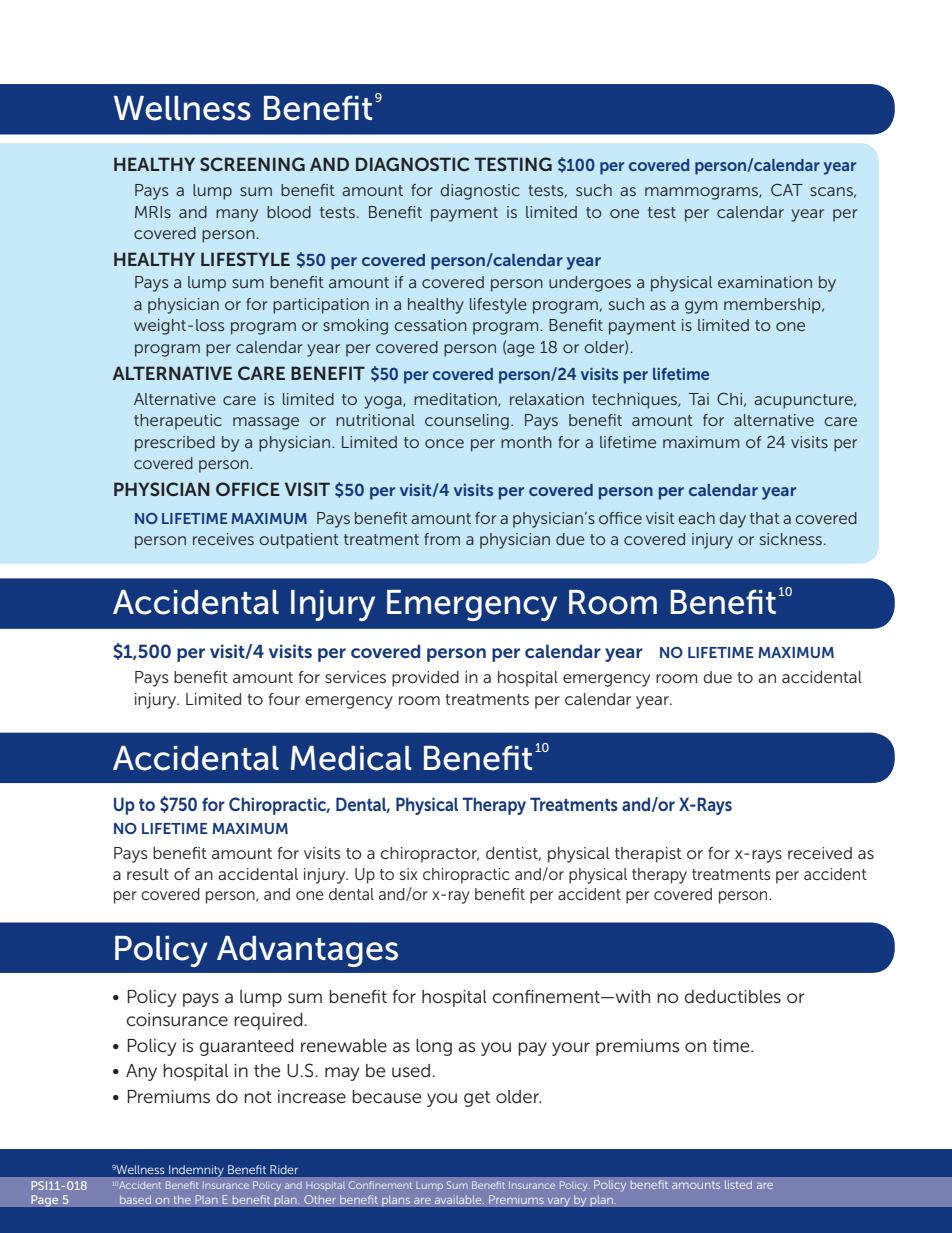 This screenshot has width=952, height=1233. Describe the element at coordinates (135, 1200) in the screenshot. I see `based` at that location.
